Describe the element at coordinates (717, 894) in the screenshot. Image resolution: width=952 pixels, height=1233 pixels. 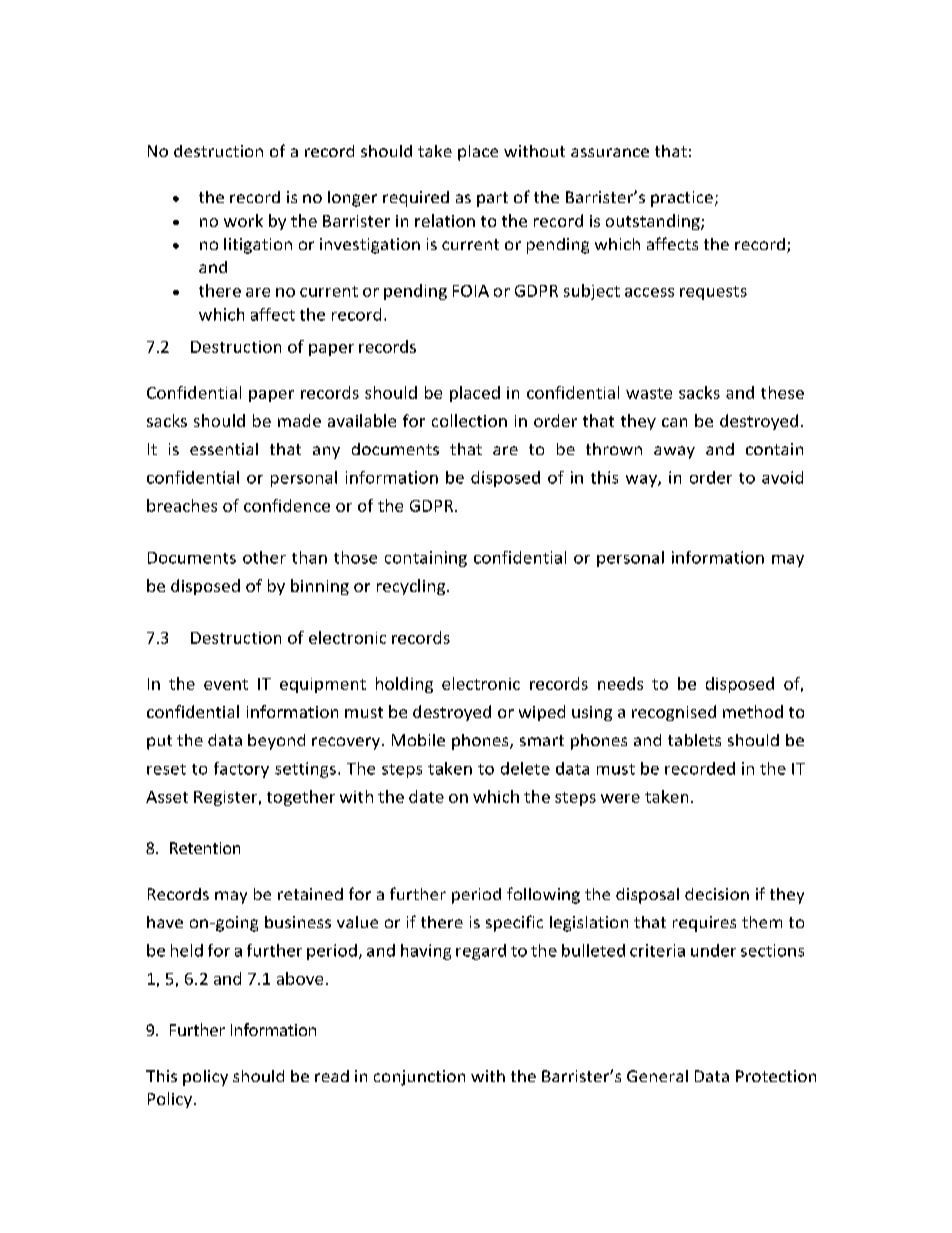
I see `decision` at that location.
